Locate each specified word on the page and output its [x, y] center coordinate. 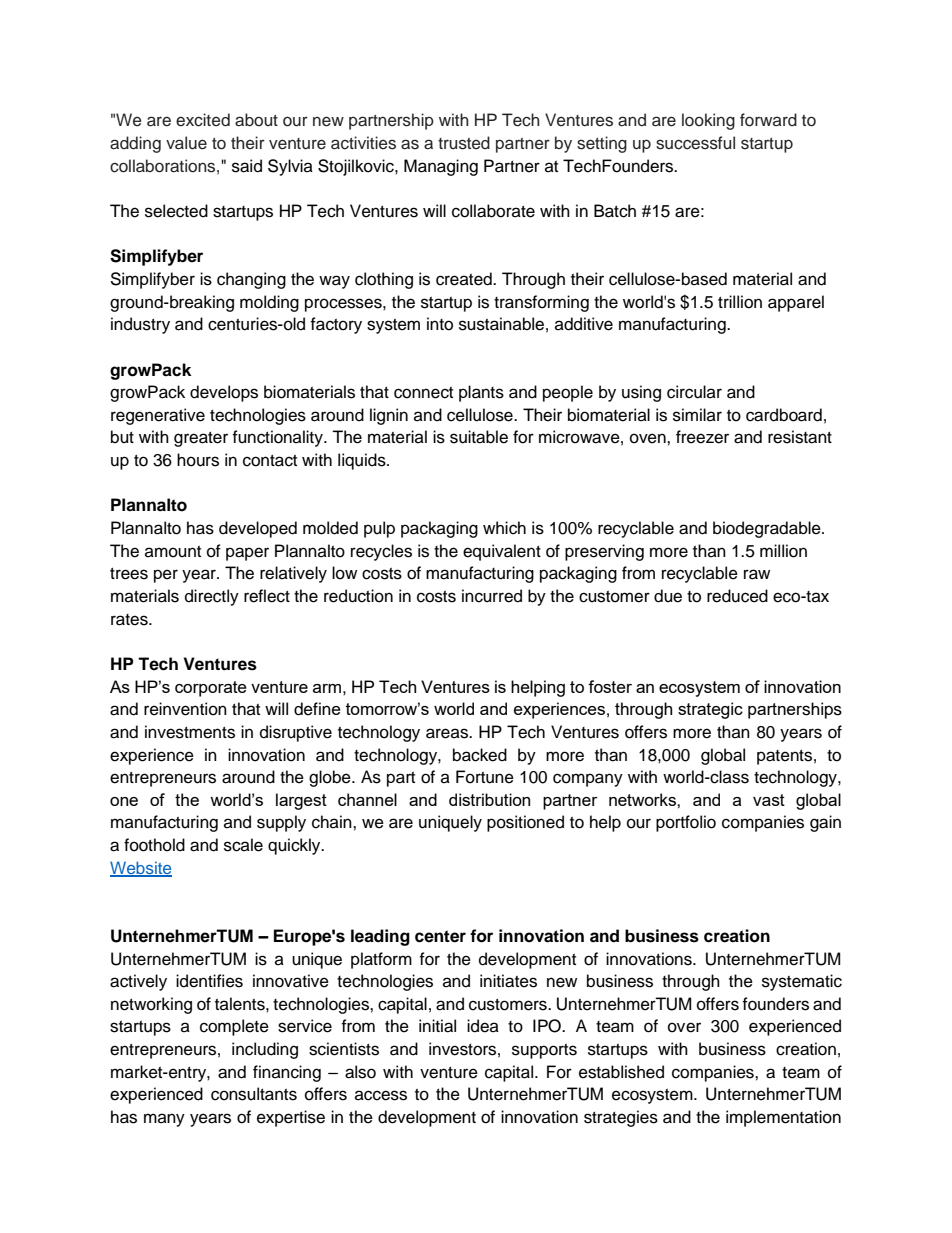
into [440, 324]
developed [258, 529]
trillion [740, 302]
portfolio [686, 823]
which [504, 528]
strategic [710, 710]
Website [141, 869]
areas [448, 733]
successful [695, 143]
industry [140, 325]
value [186, 143]
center [440, 936]
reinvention [185, 709]
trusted [464, 143]
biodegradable [768, 529]
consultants [254, 1094]
